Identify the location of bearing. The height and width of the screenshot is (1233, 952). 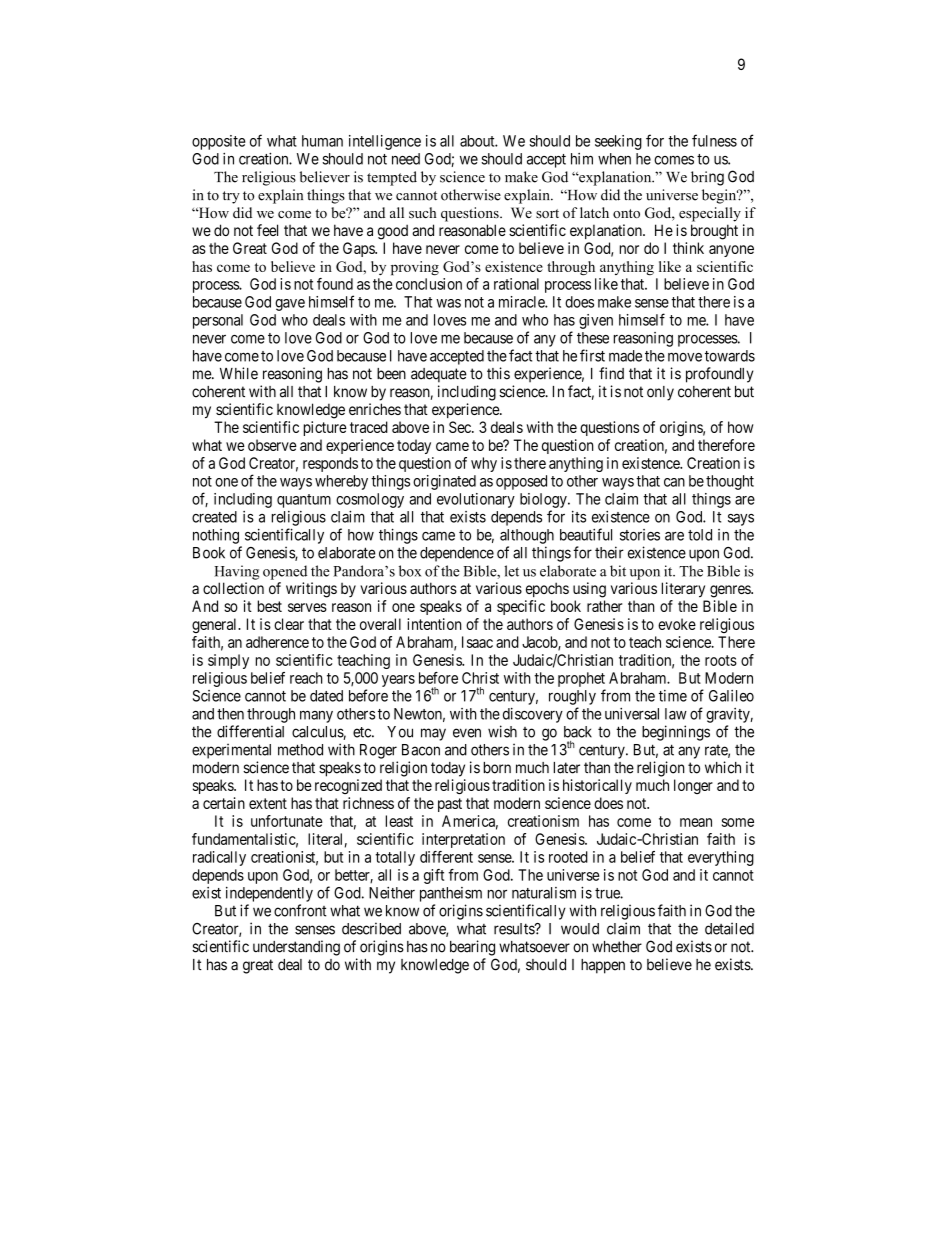
(472, 948).
